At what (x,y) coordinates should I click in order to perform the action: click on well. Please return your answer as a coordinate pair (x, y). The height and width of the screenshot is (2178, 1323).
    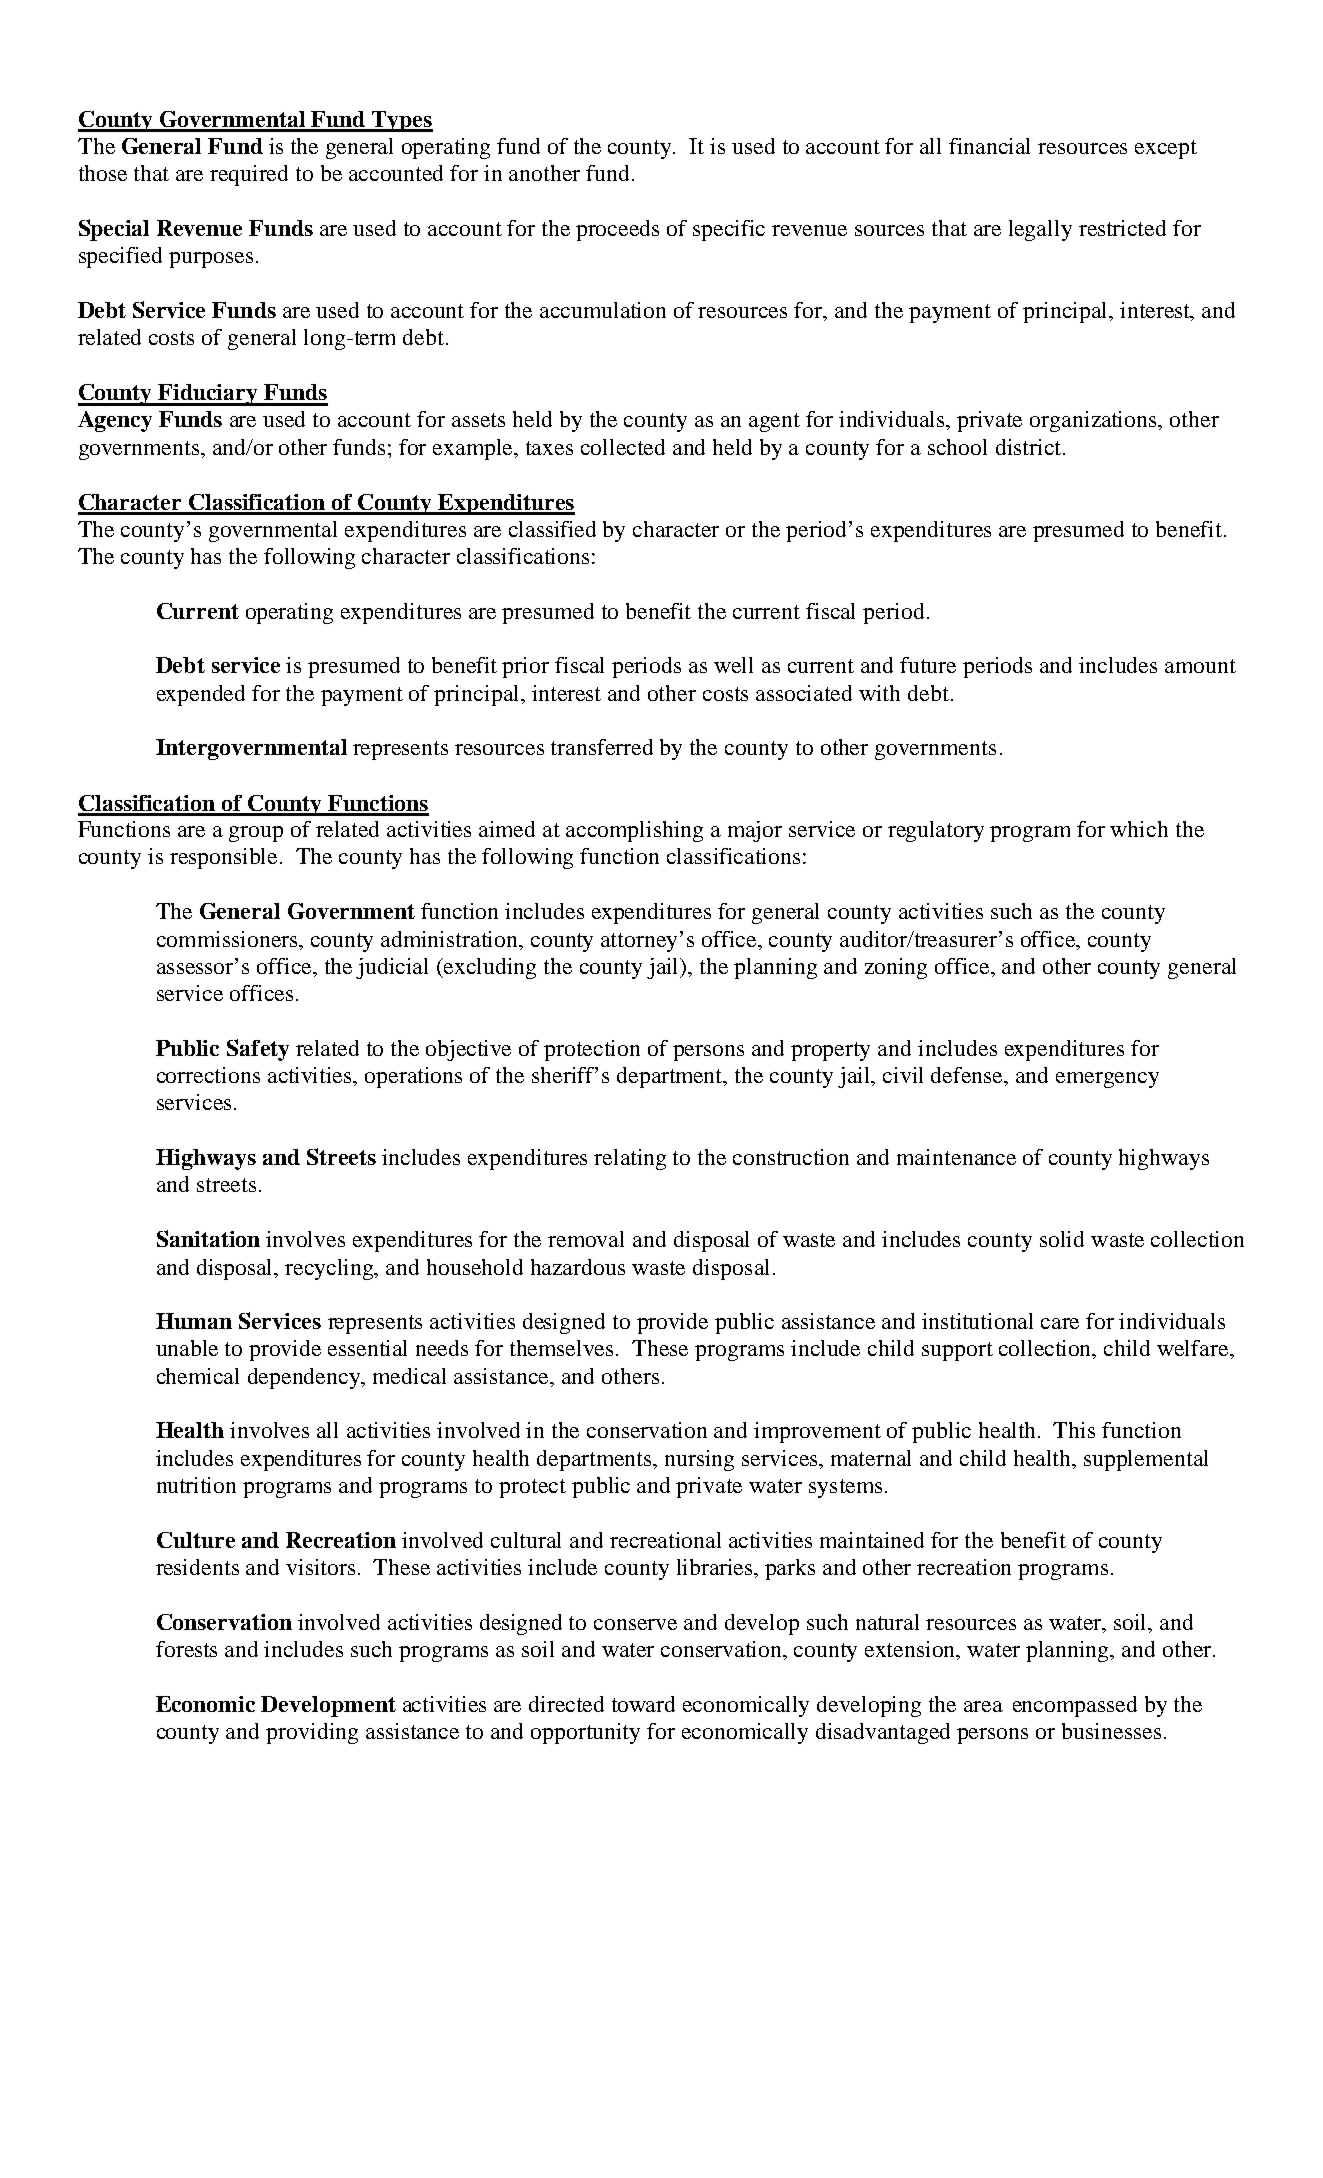
    Looking at the image, I should click on (733, 665).
